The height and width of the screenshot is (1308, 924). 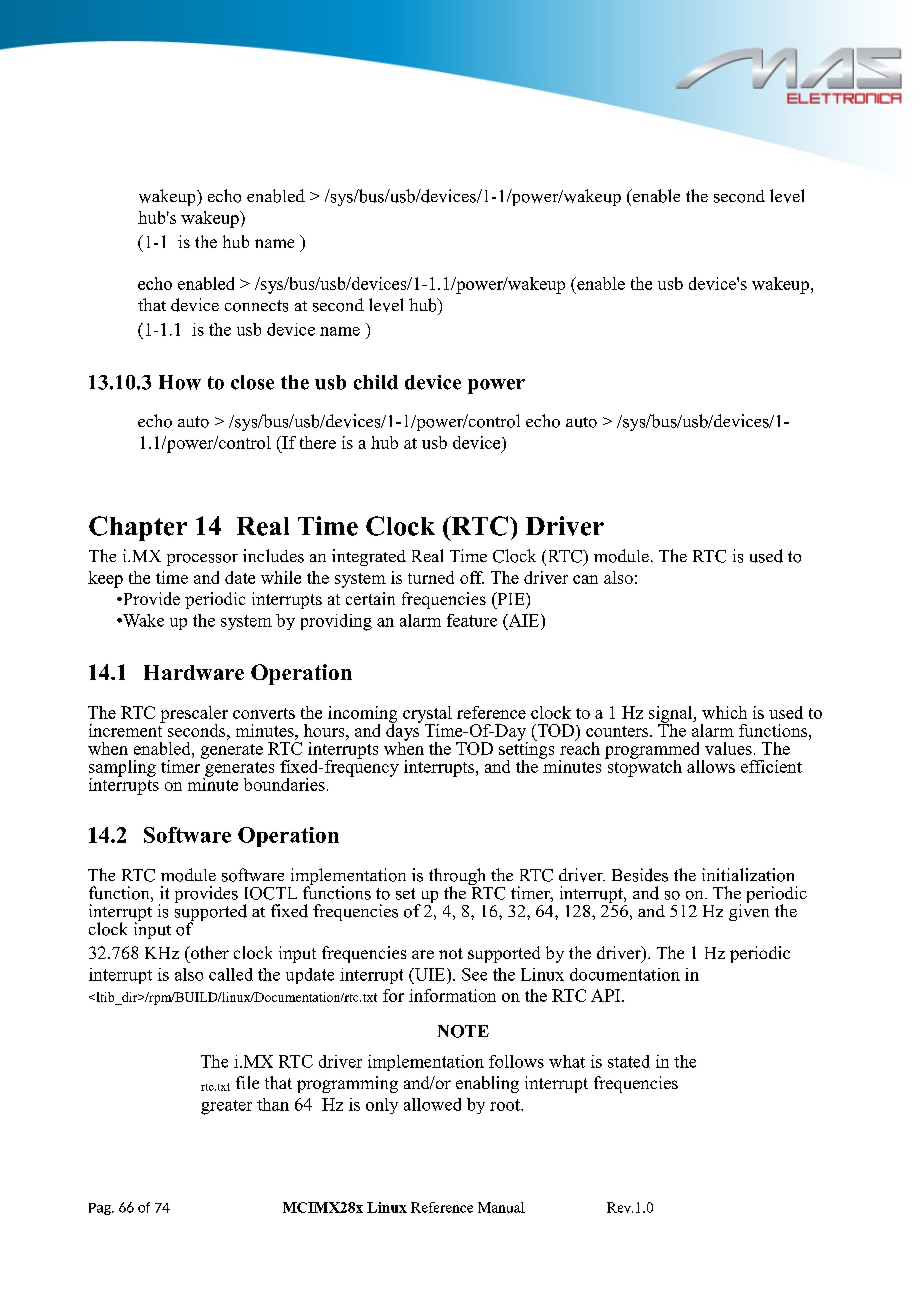 What do you see at coordinates (208, 952) in the screenshot?
I see `other` at bounding box center [208, 952].
